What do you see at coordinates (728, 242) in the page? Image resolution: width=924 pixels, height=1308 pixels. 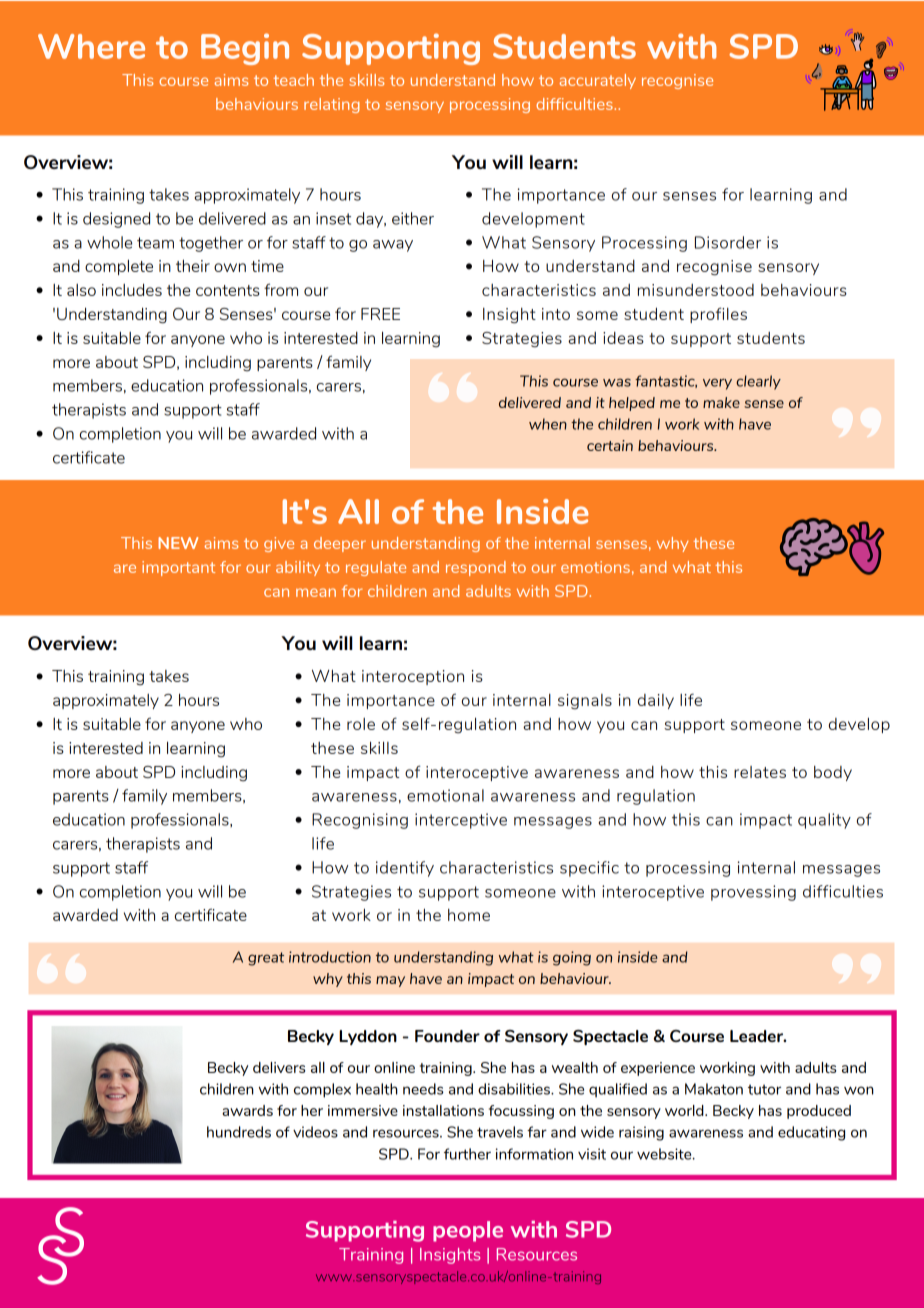 I see `Disorder` at bounding box center [728, 242].
